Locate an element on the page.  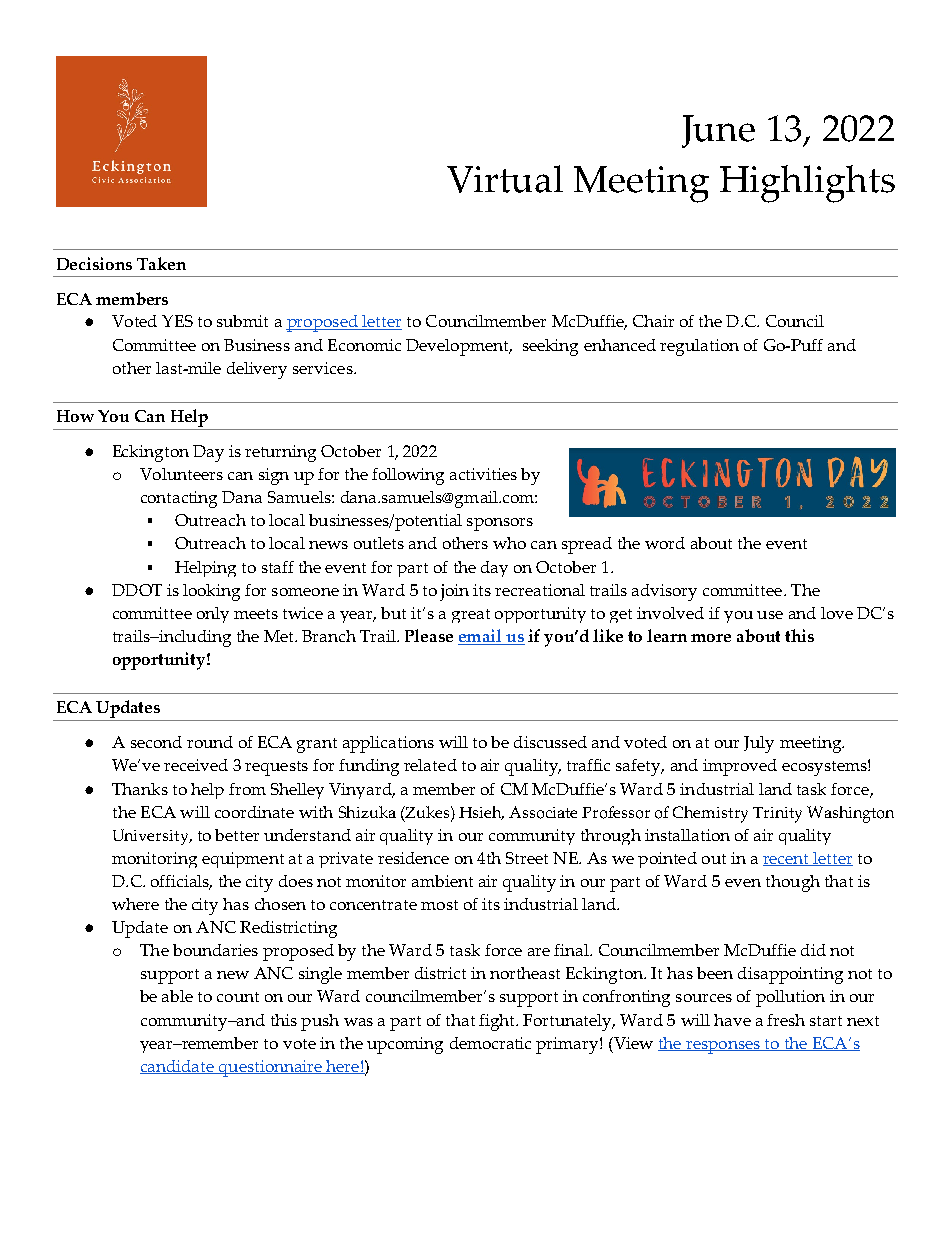
Virtual is located at coordinates (505, 179).
